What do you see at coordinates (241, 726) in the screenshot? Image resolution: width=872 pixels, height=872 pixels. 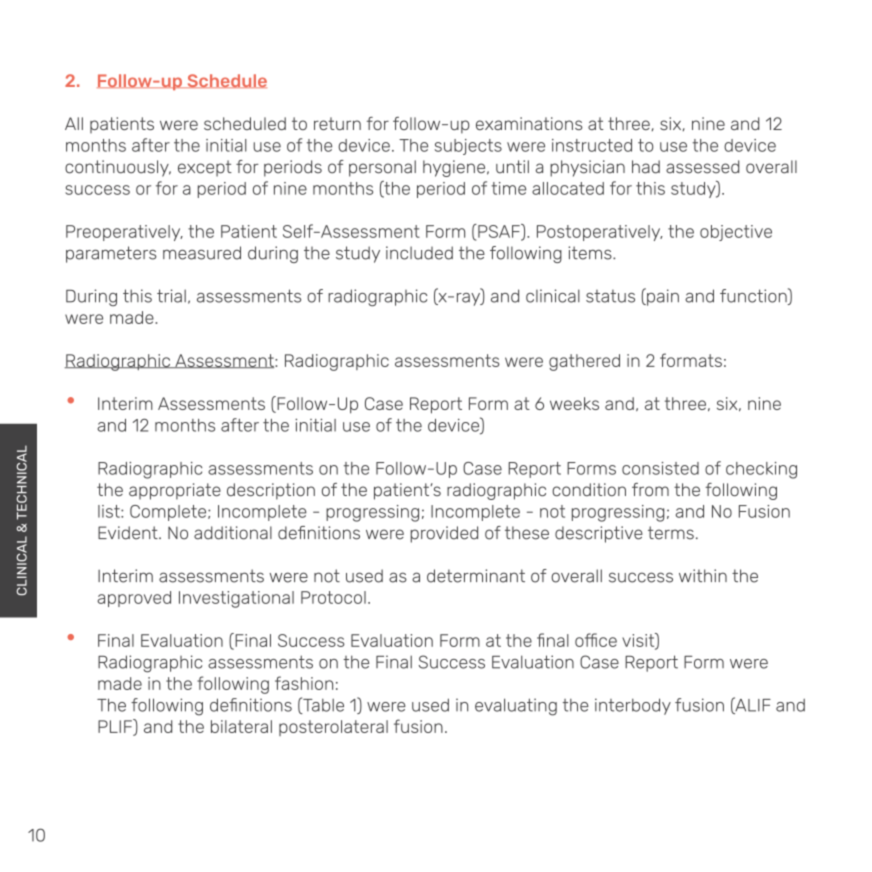 I see `bilateral` at bounding box center [241, 726].
